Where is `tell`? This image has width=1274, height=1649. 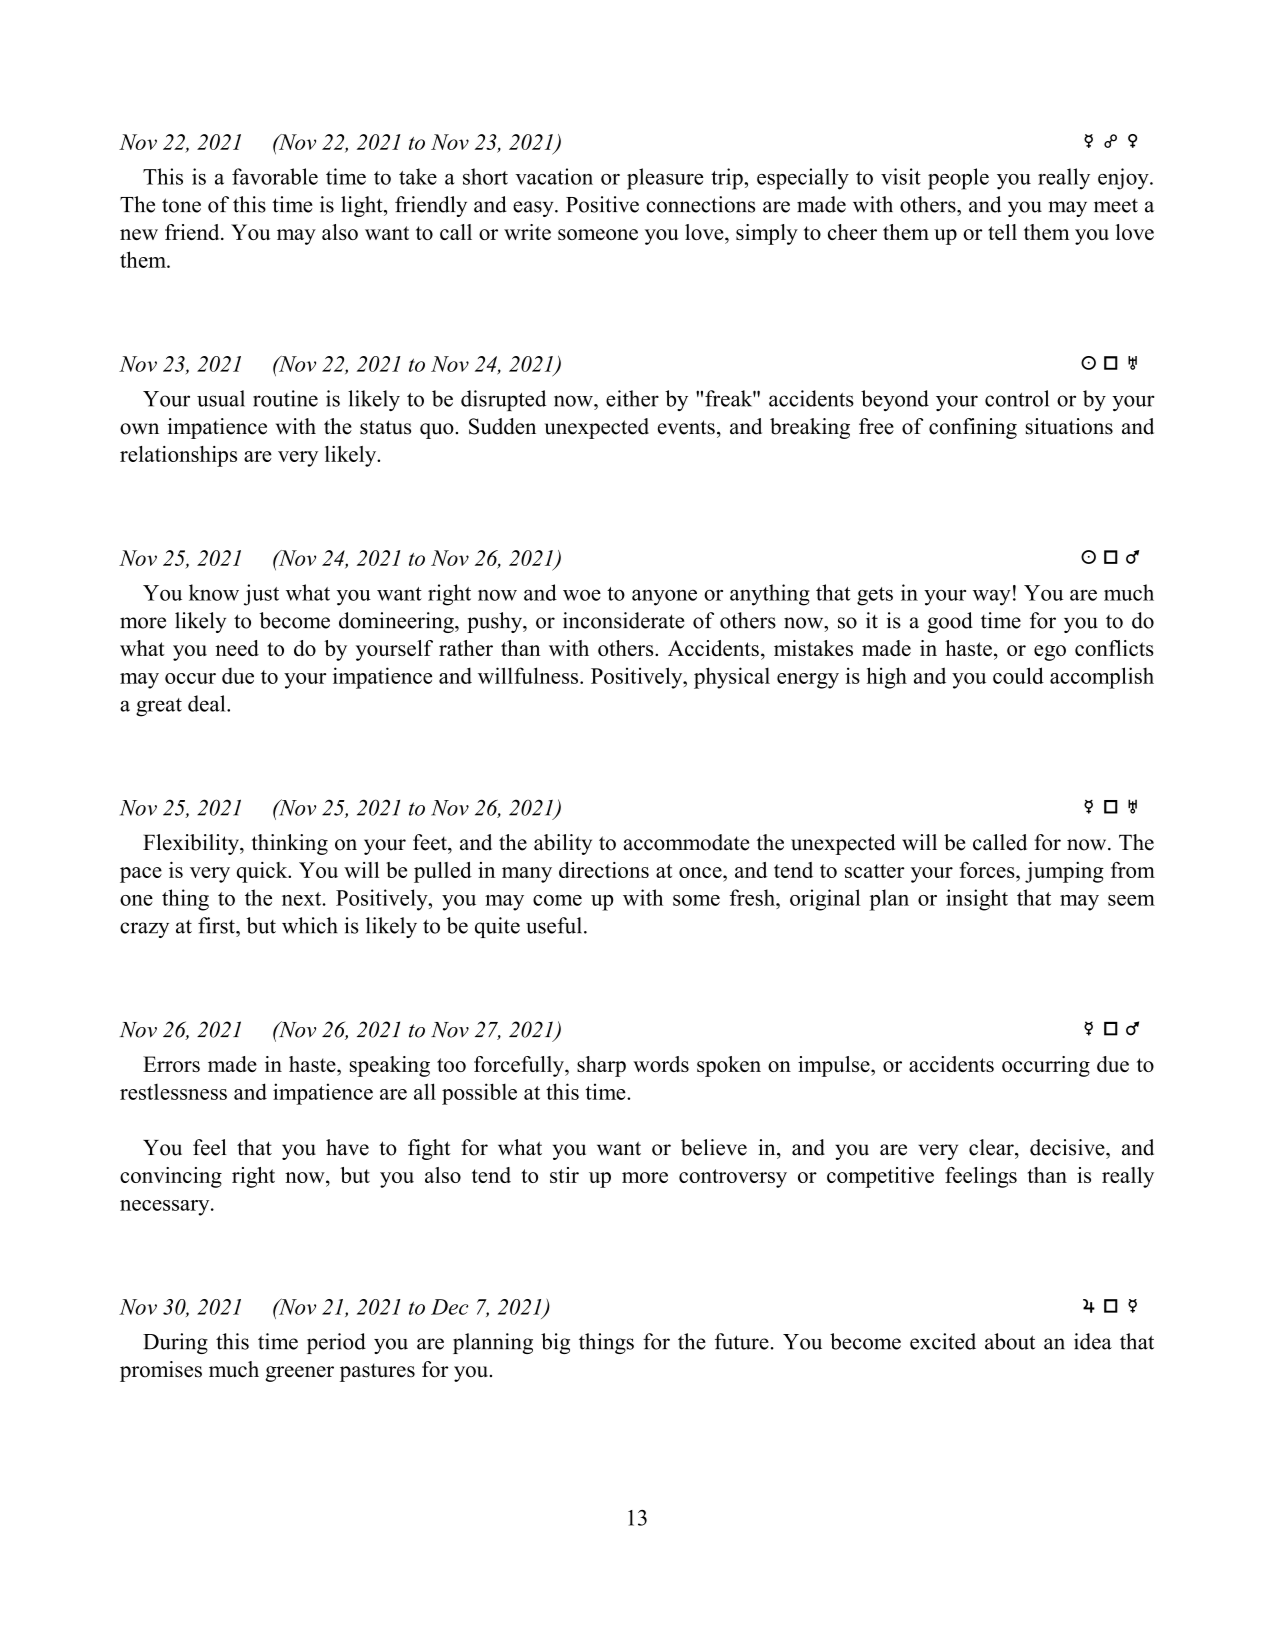
tell is located at coordinates (1002, 232).
